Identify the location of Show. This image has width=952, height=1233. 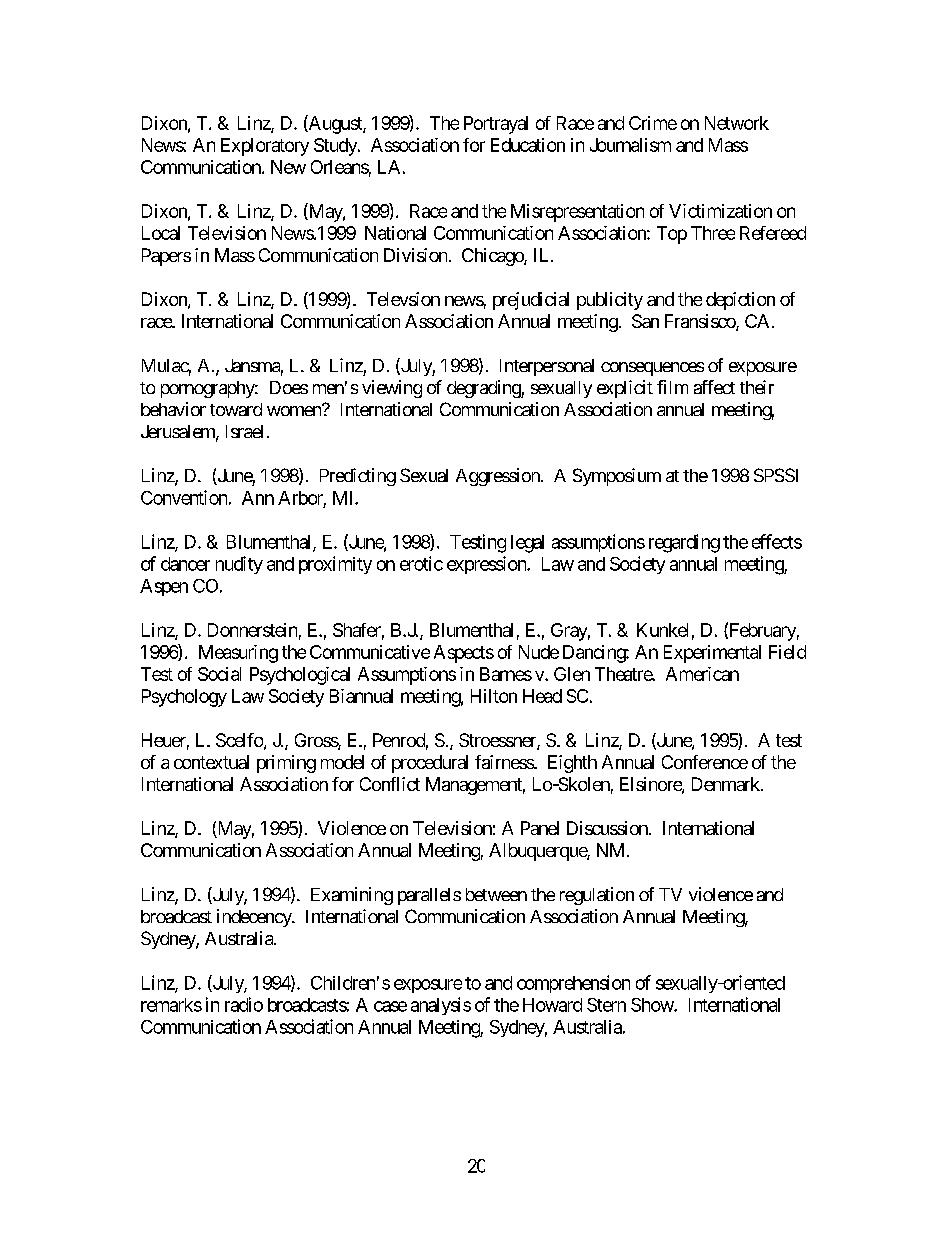
(653, 1005).
